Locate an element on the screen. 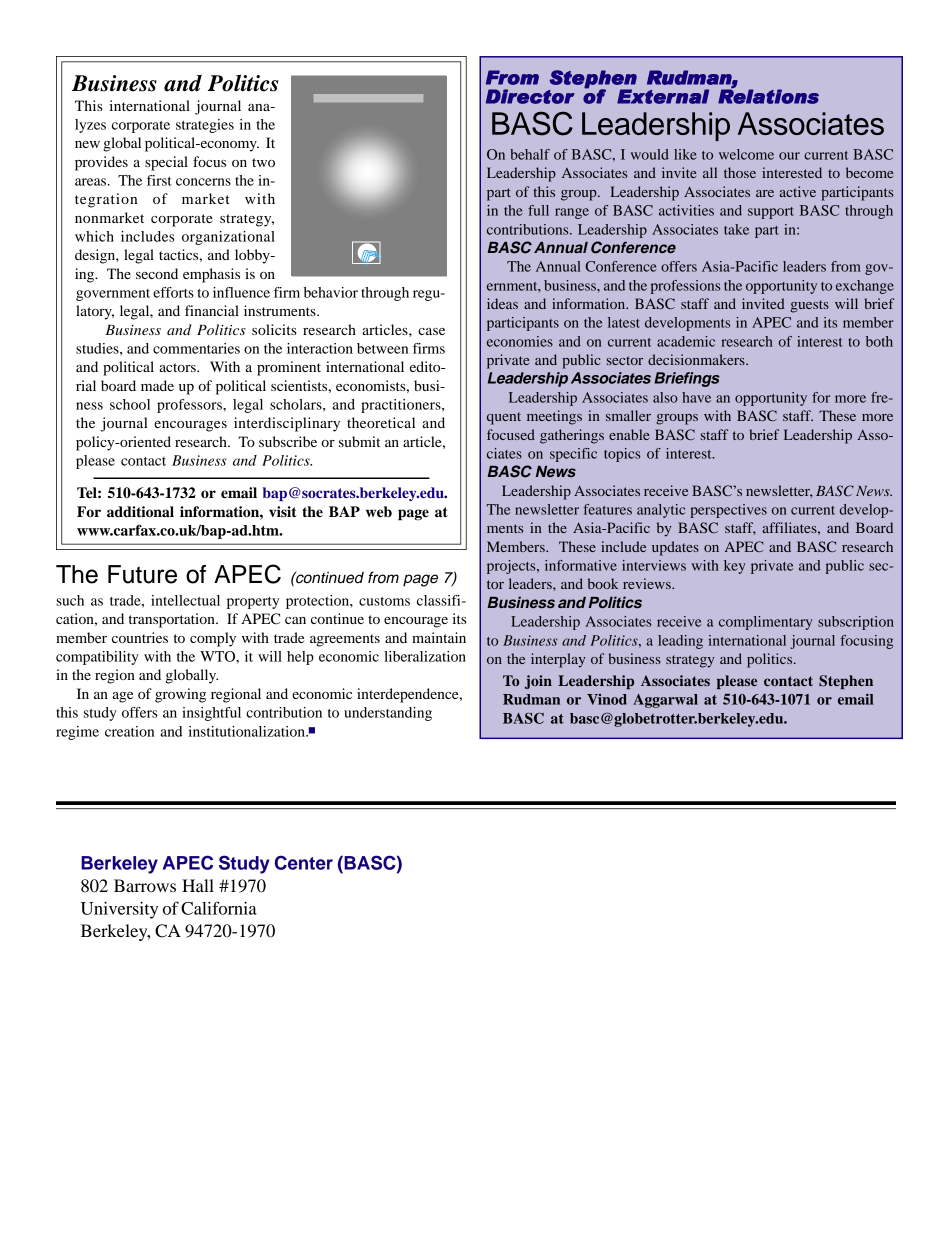  web is located at coordinates (379, 511).
